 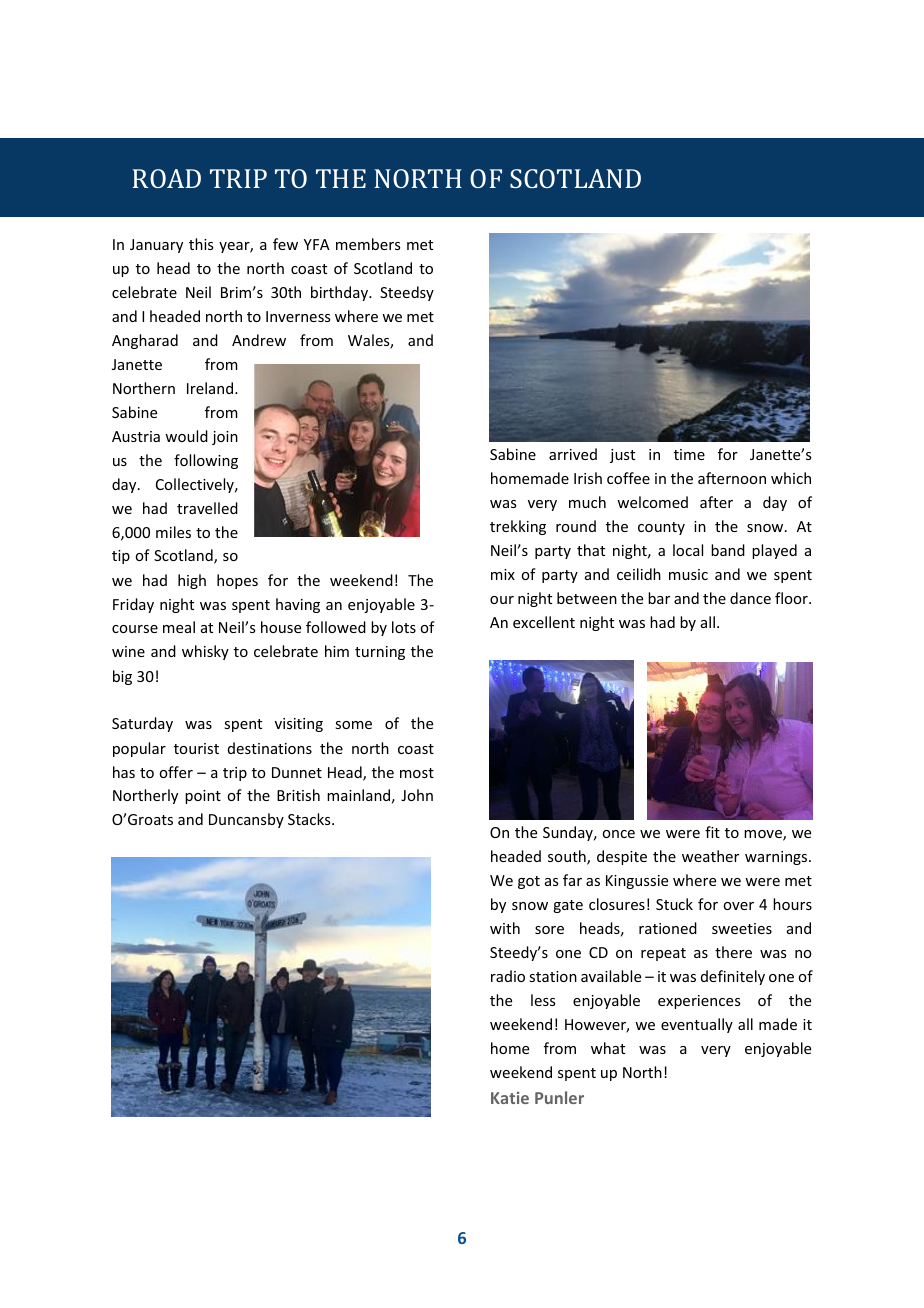 What do you see at coordinates (368, 244) in the screenshot?
I see `members` at bounding box center [368, 244].
